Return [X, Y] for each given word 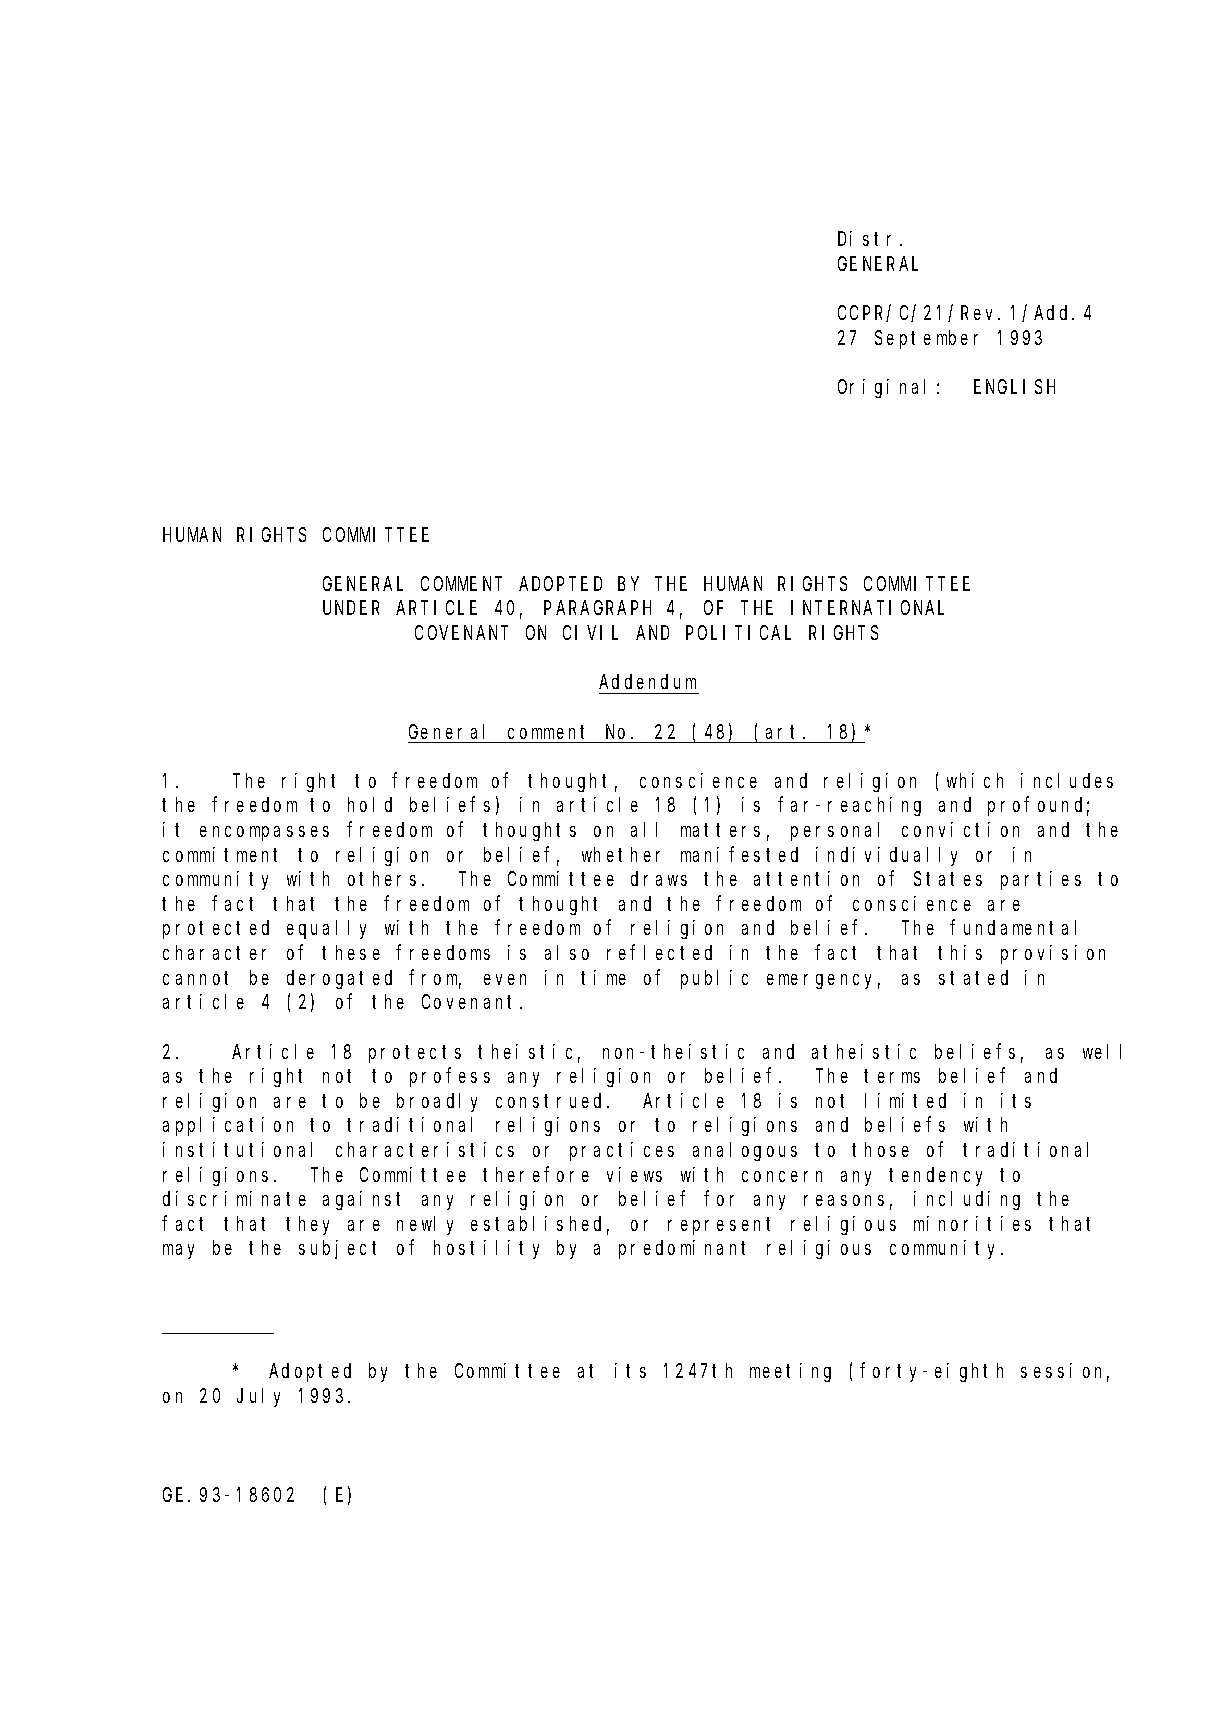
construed [552, 1100]
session [1065, 1372]
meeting [790, 1372]
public [714, 979]
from [435, 979]
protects [415, 1054]
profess [450, 1077]
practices [622, 1151]
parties [1041, 880]
